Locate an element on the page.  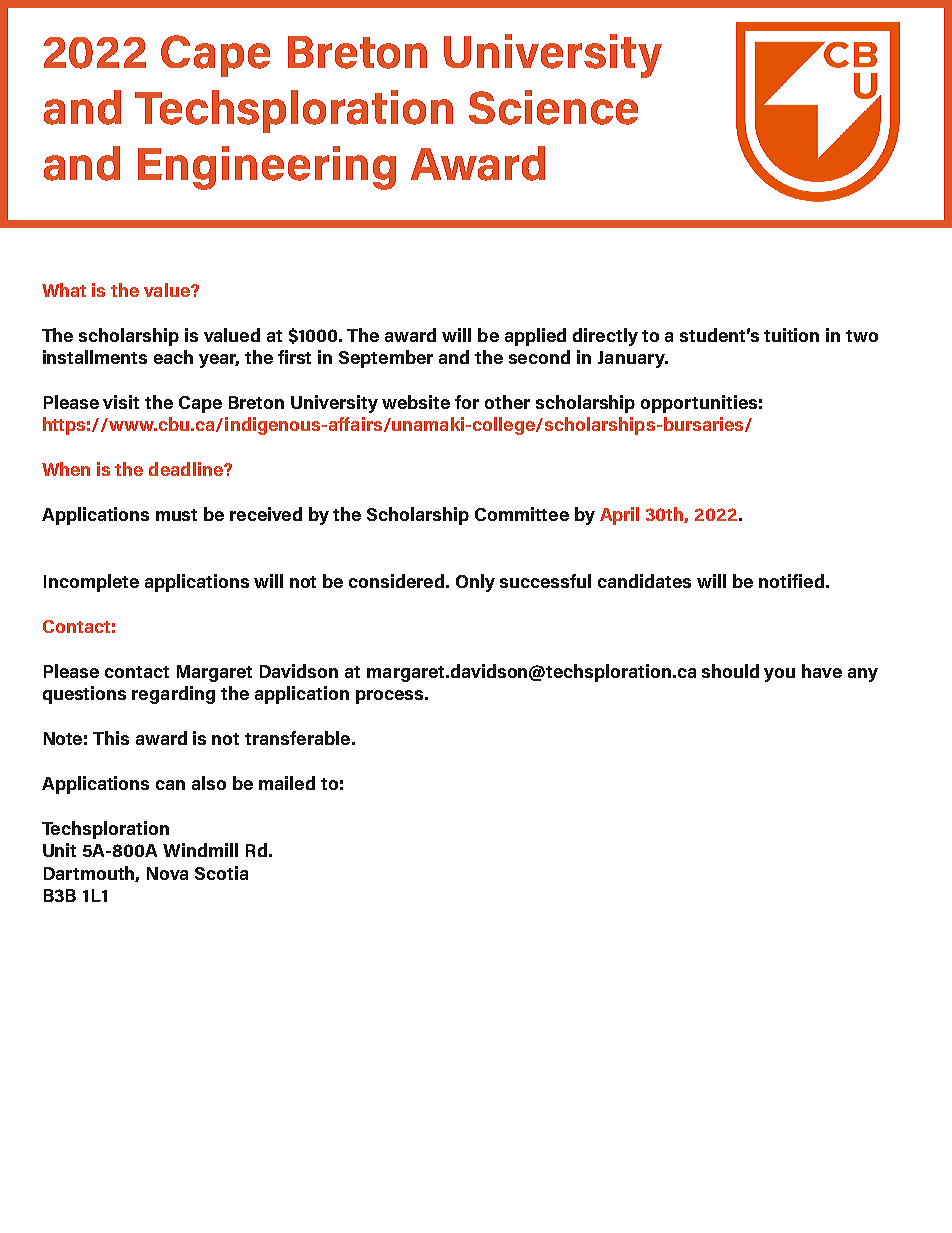
each is located at coordinates (173, 357).
